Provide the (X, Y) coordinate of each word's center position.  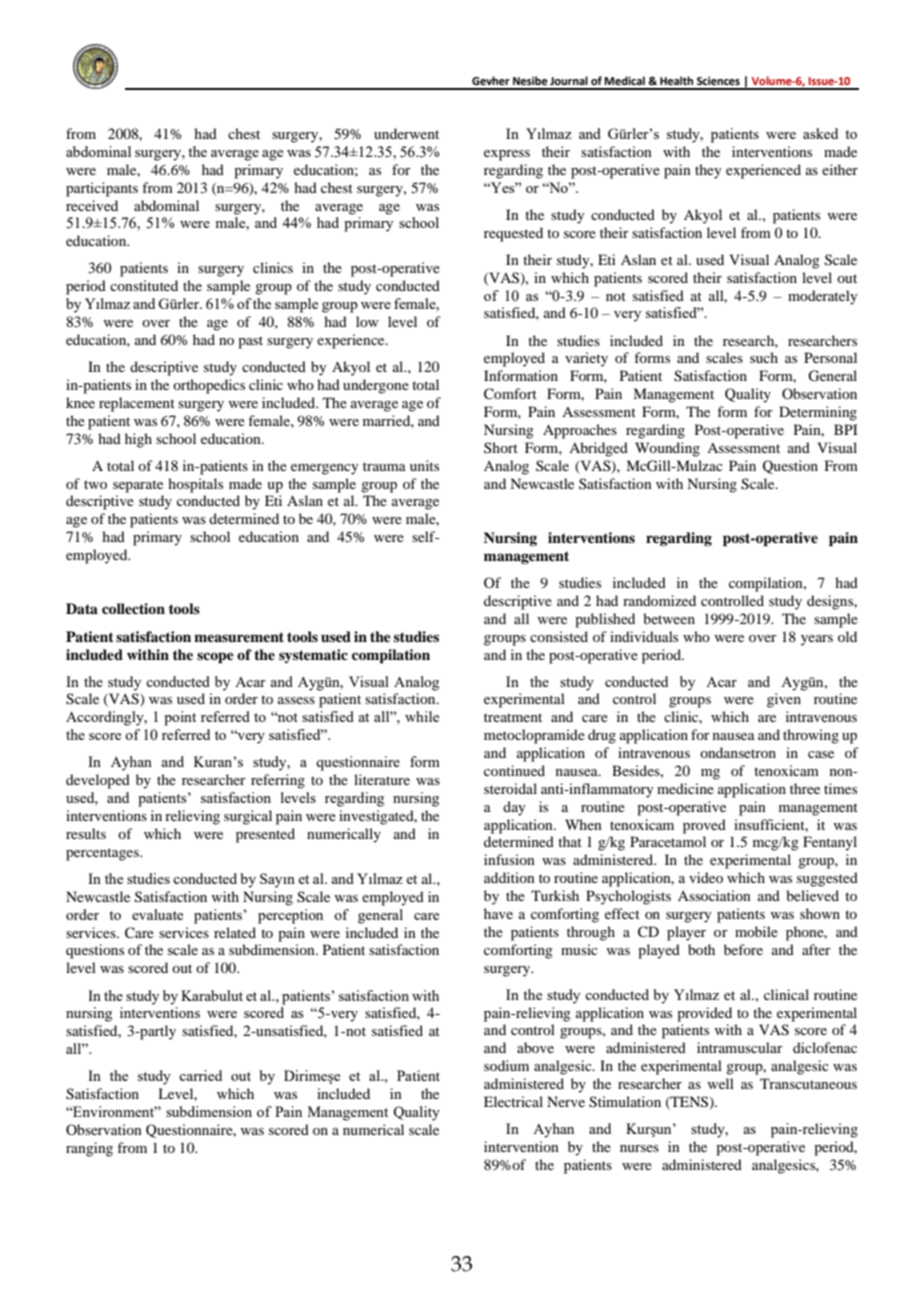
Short (501, 447)
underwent (406, 133)
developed (98, 781)
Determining (818, 413)
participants (102, 189)
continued (514, 770)
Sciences (718, 81)
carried (200, 1075)
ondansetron (738, 752)
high (138, 440)
